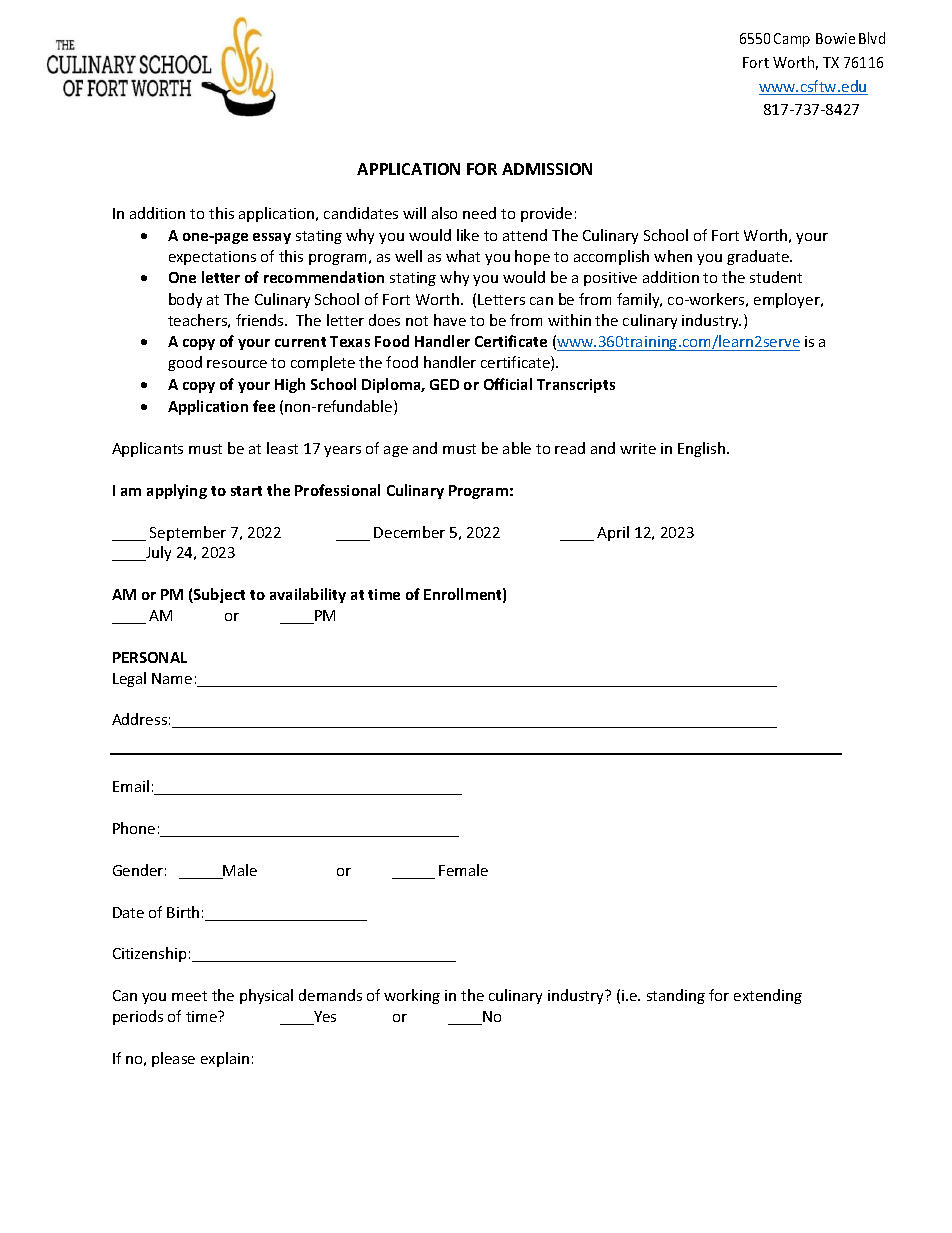 This screenshot has height=1233, width=952. I want to click on working, so click(412, 996).
